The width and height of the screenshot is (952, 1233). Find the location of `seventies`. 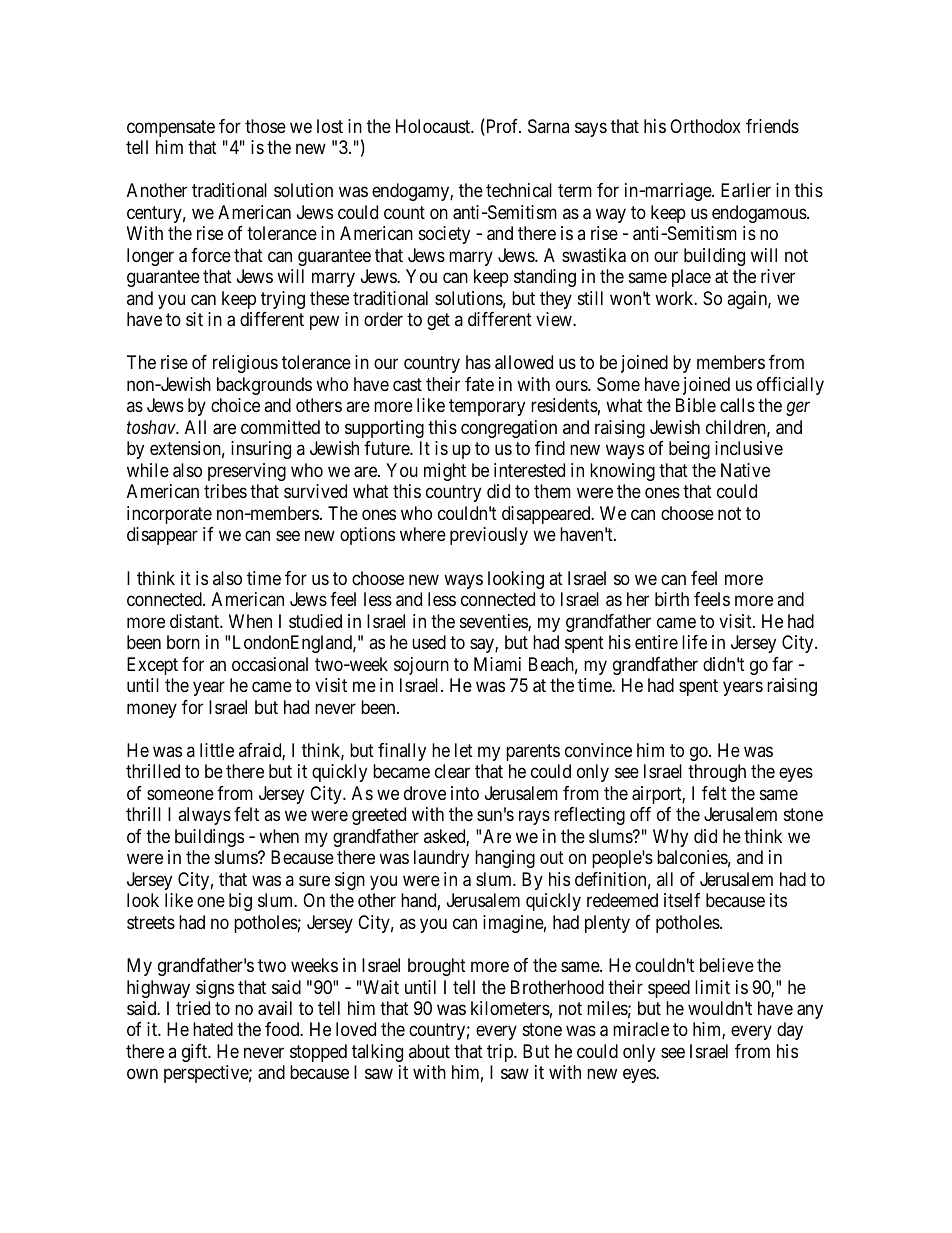

seventies is located at coordinates (494, 622).
